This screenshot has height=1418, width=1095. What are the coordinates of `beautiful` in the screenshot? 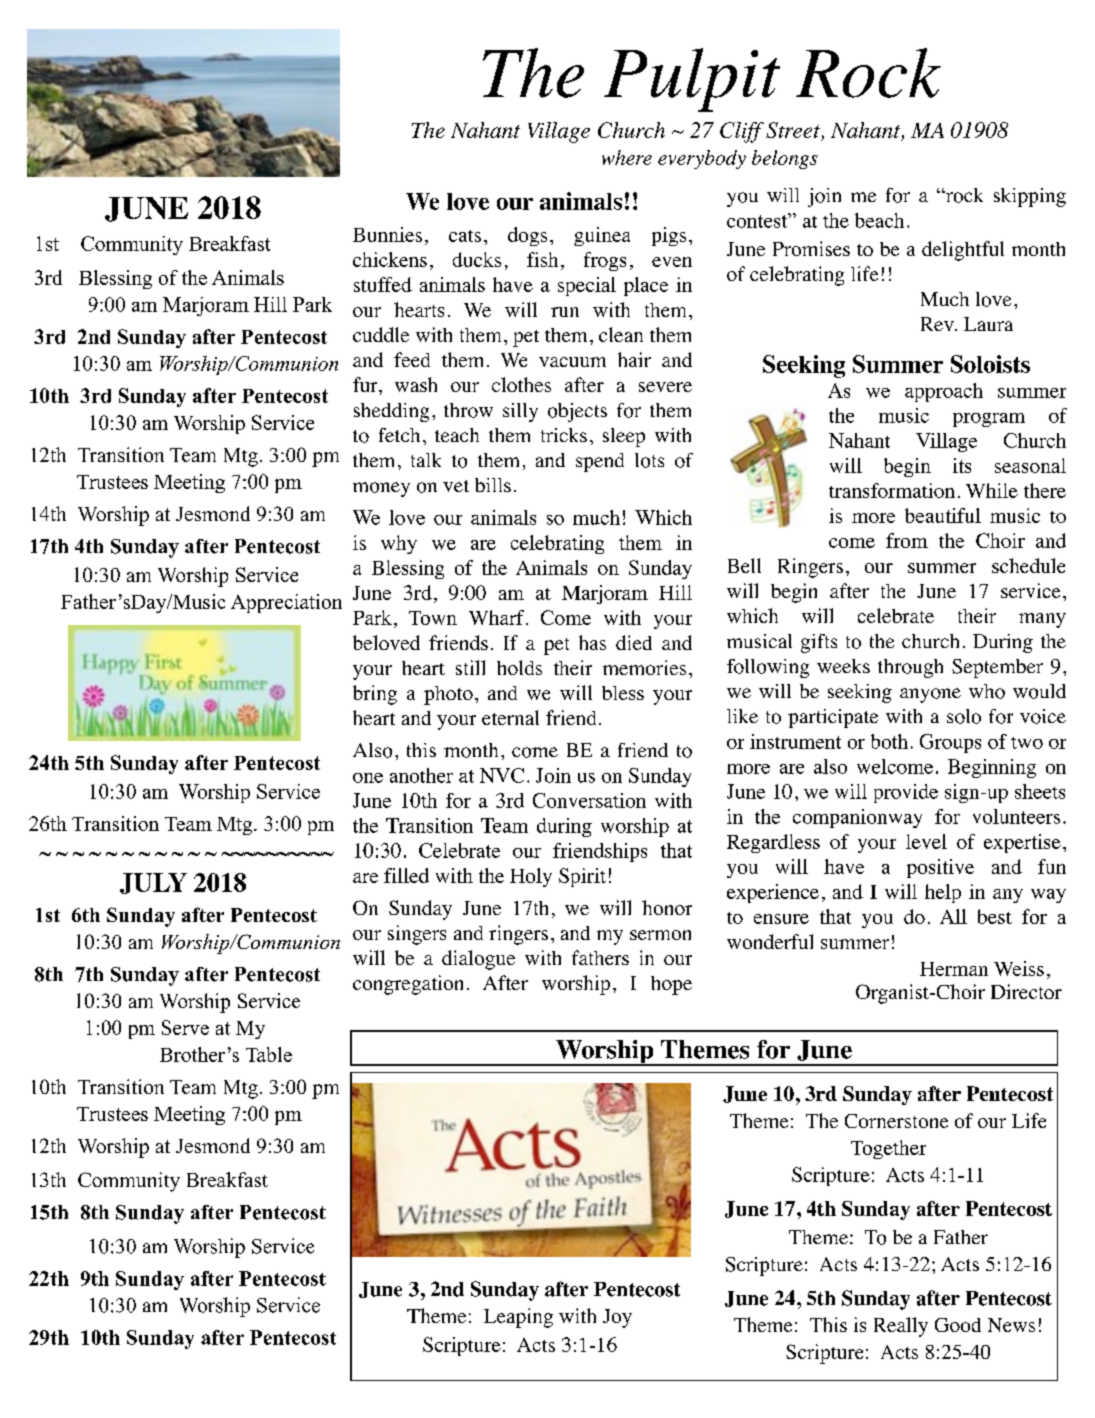 It's located at (943, 515).
